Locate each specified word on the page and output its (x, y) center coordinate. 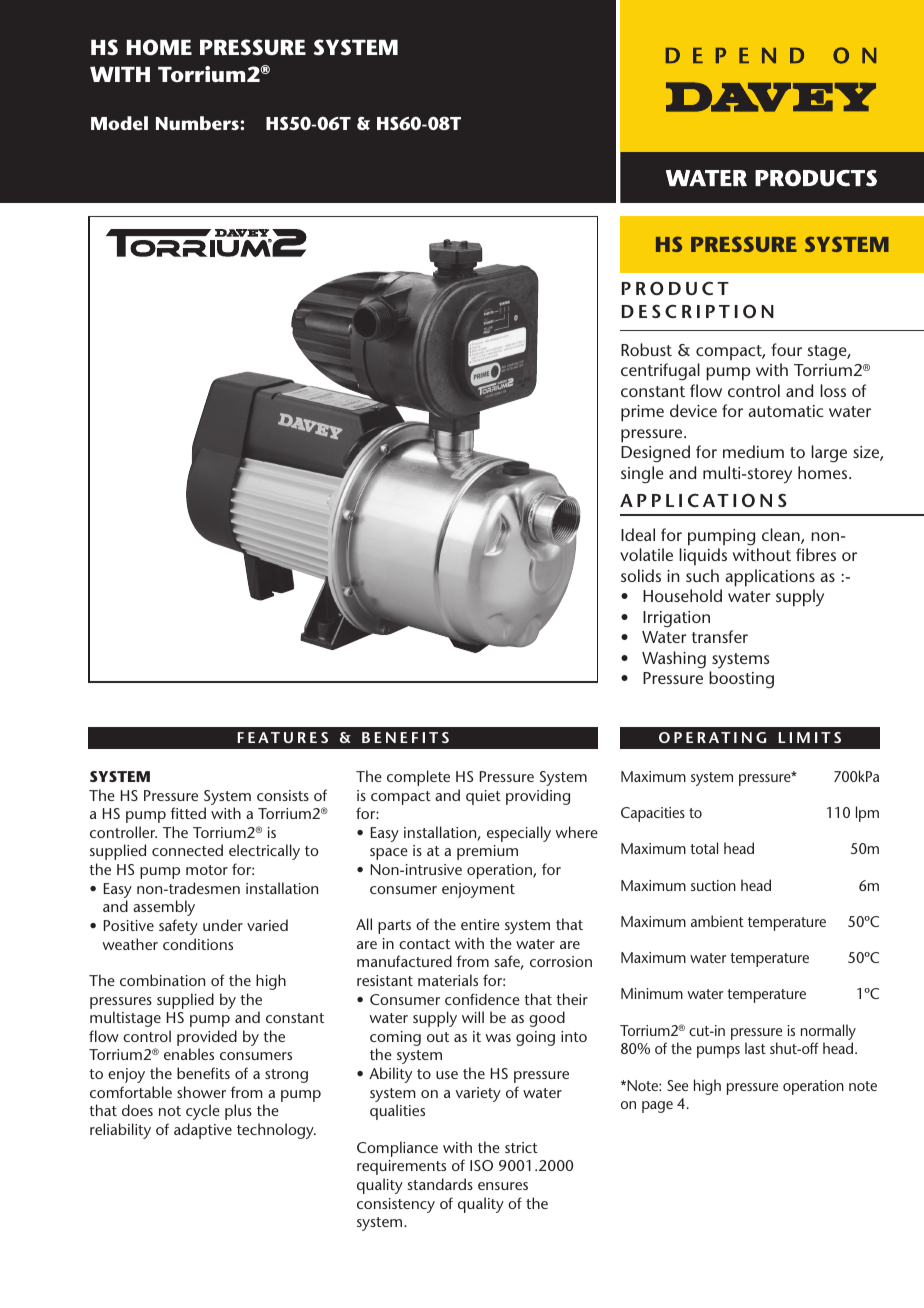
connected (187, 850)
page (657, 1107)
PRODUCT (675, 288)
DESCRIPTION (698, 311)
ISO (481, 1165)
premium (487, 852)
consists (283, 795)
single (642, 475)
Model (119, 123)
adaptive (203, 1131)
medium (753, 451)
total (704, 848)
